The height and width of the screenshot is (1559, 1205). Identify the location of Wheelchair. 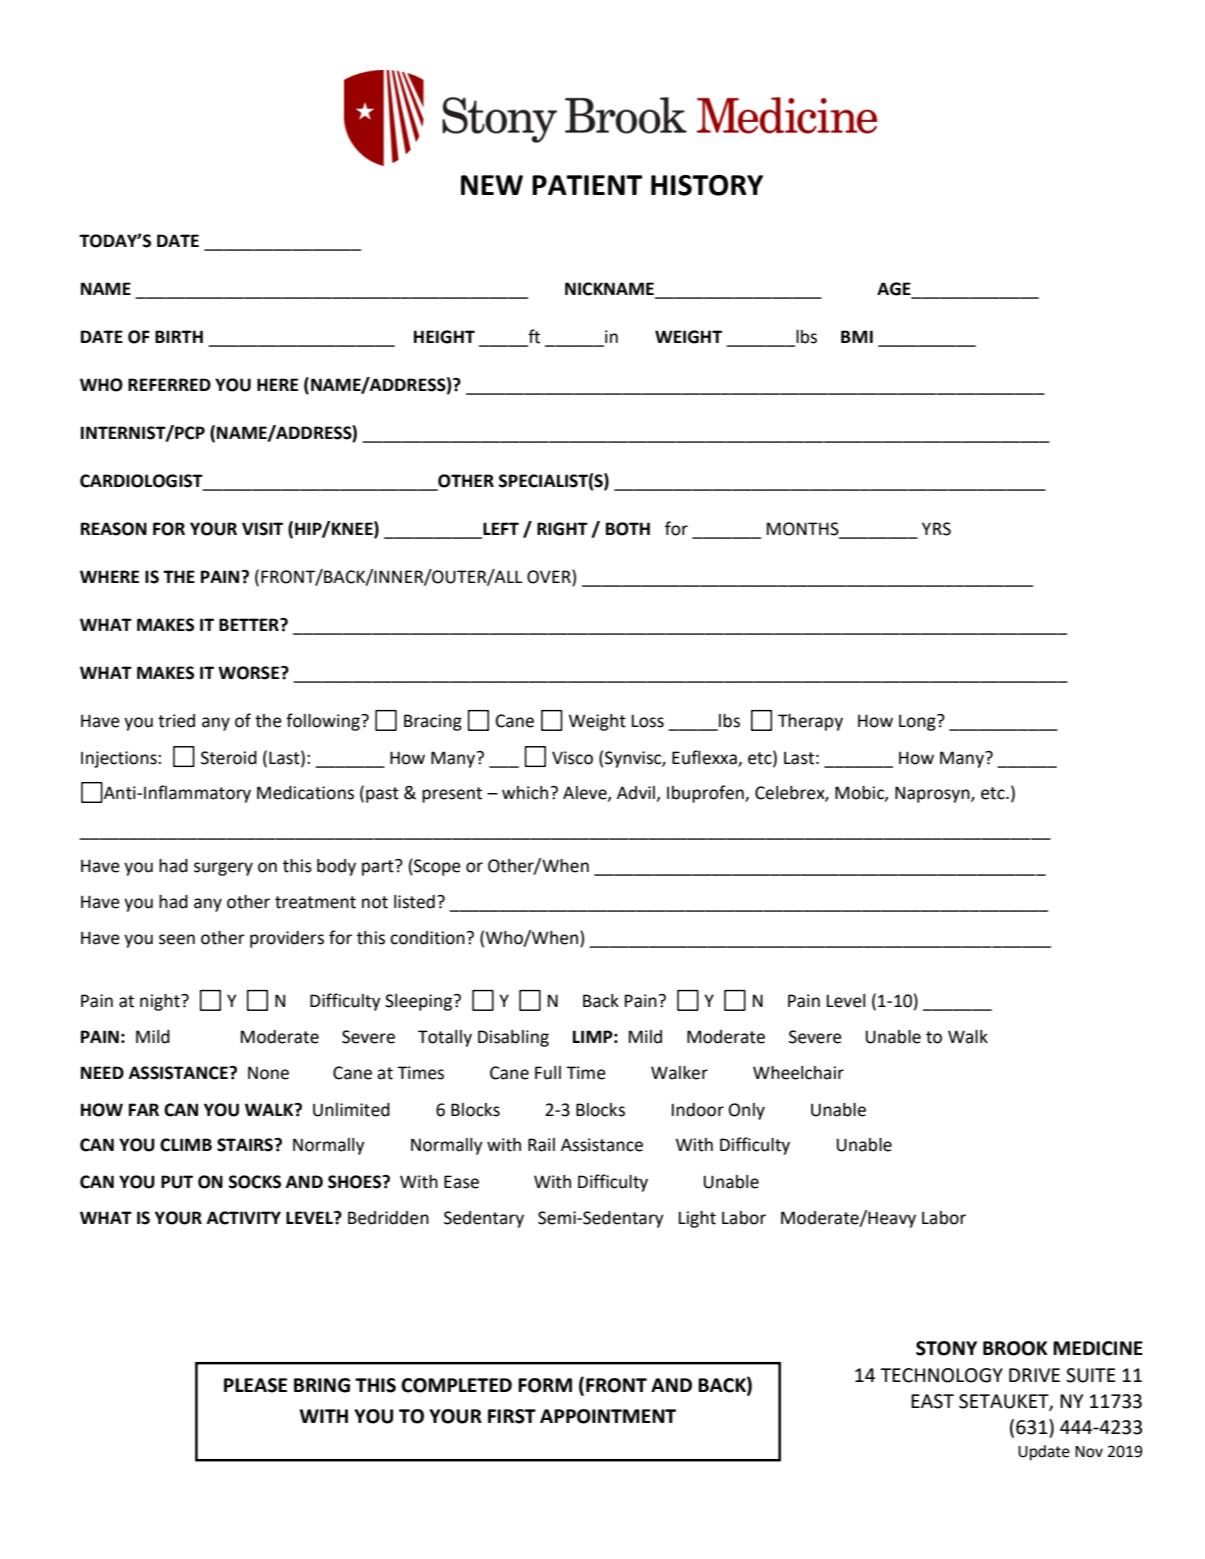
(798, 1073).
